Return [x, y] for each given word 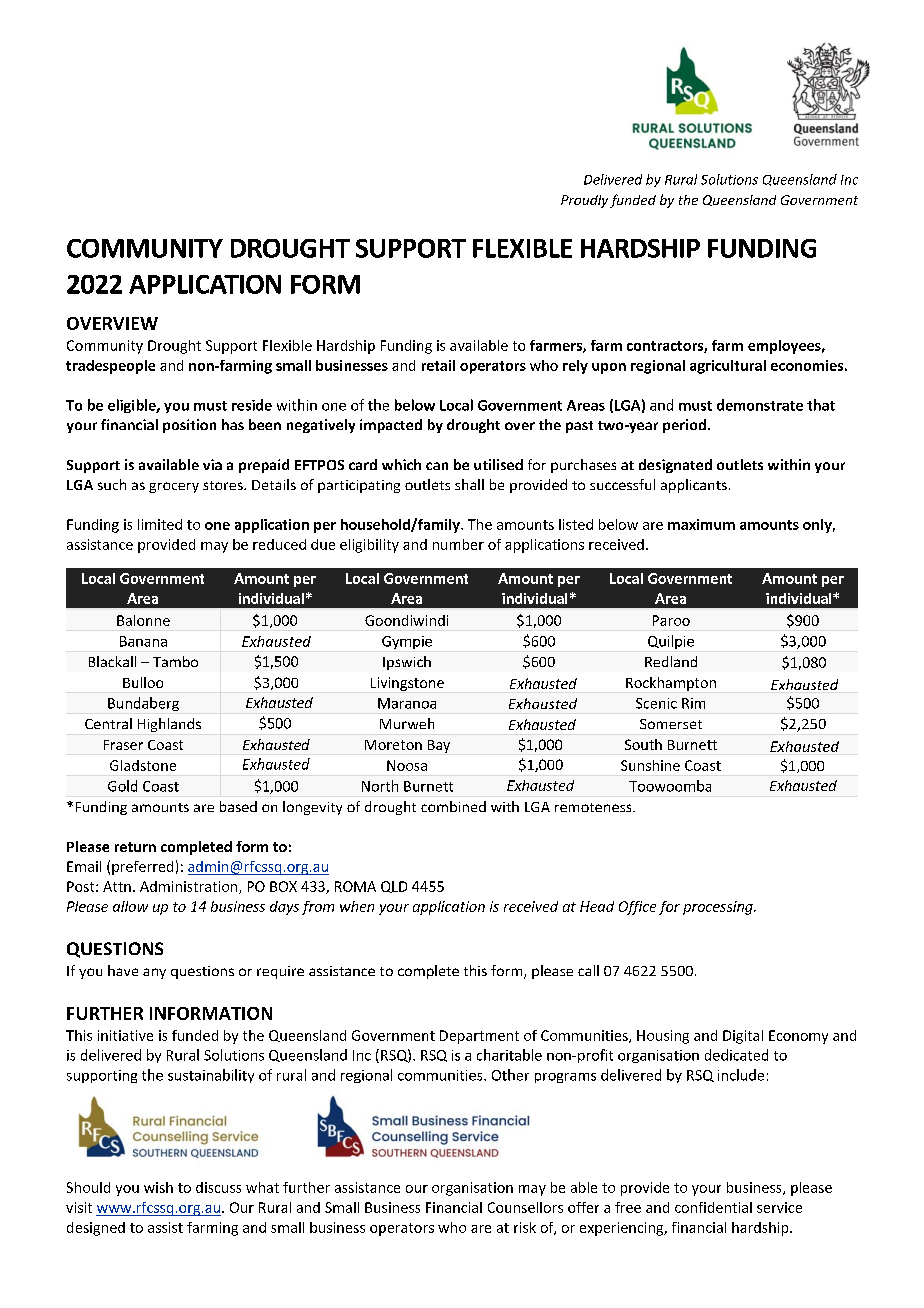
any [154, 973]
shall [469, 484]
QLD [394, 887]
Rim [693, 703]
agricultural [728, 367]
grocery [174, 487]
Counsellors [525, 1207]
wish [158, 1187]
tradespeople [110, 367]
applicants [694, 486]
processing [719, 908]
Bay [439, 746]
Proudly [584, 201]
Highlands [169, 725]
